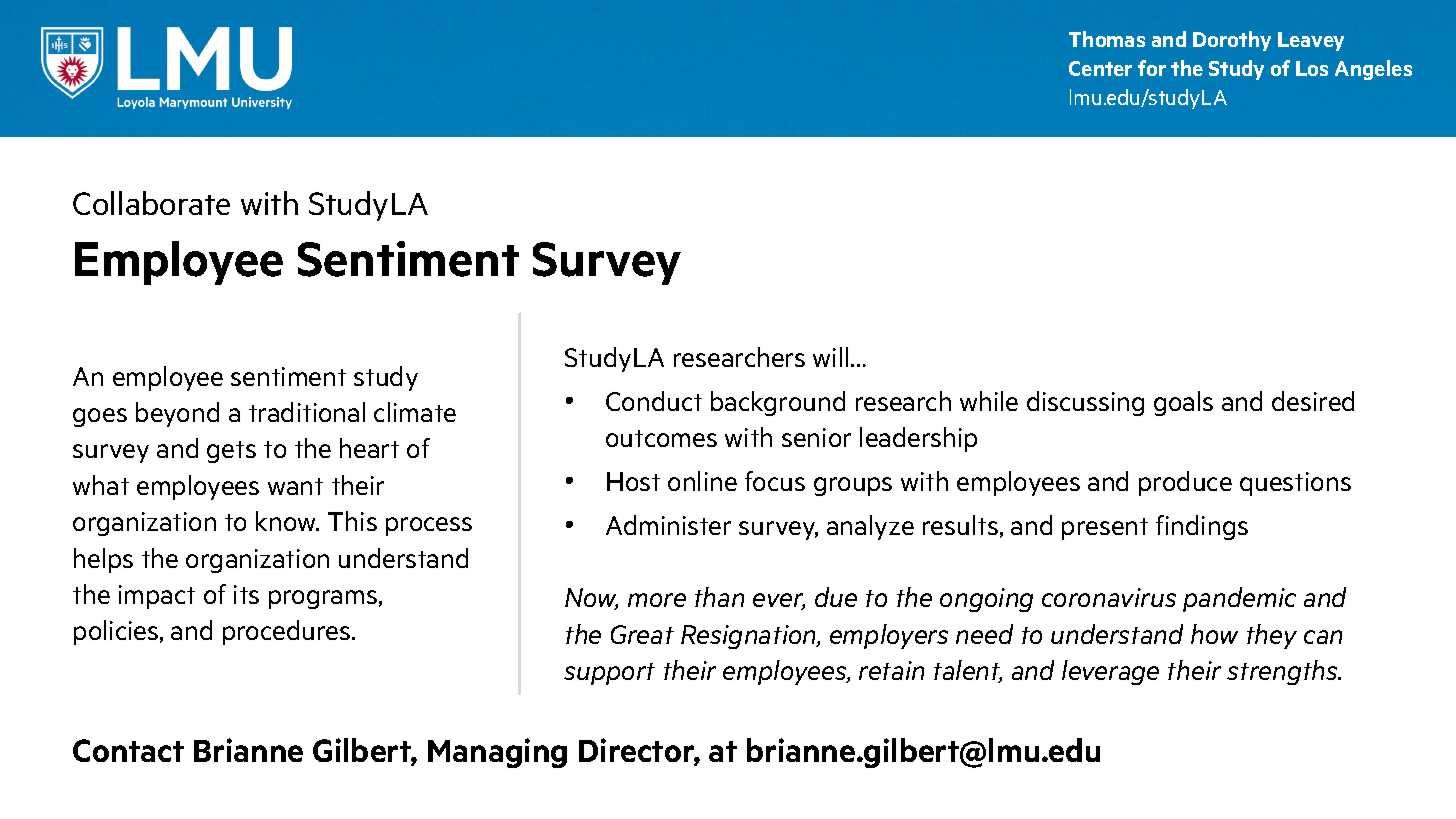 The image size is (1456, 819). I want to click on background, so click(778, 403).
